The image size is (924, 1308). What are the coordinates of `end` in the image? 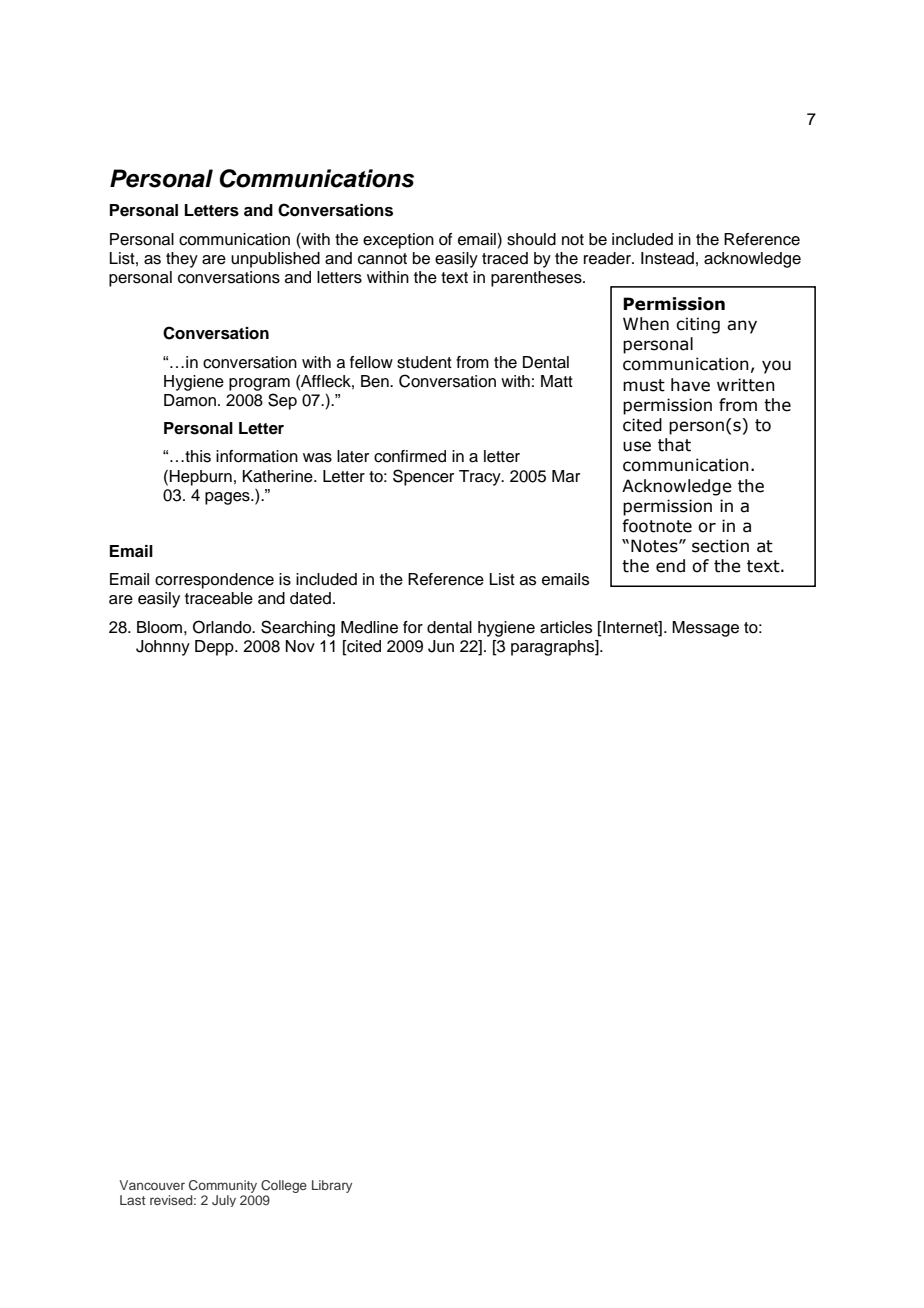 It's located at (670, 566).
